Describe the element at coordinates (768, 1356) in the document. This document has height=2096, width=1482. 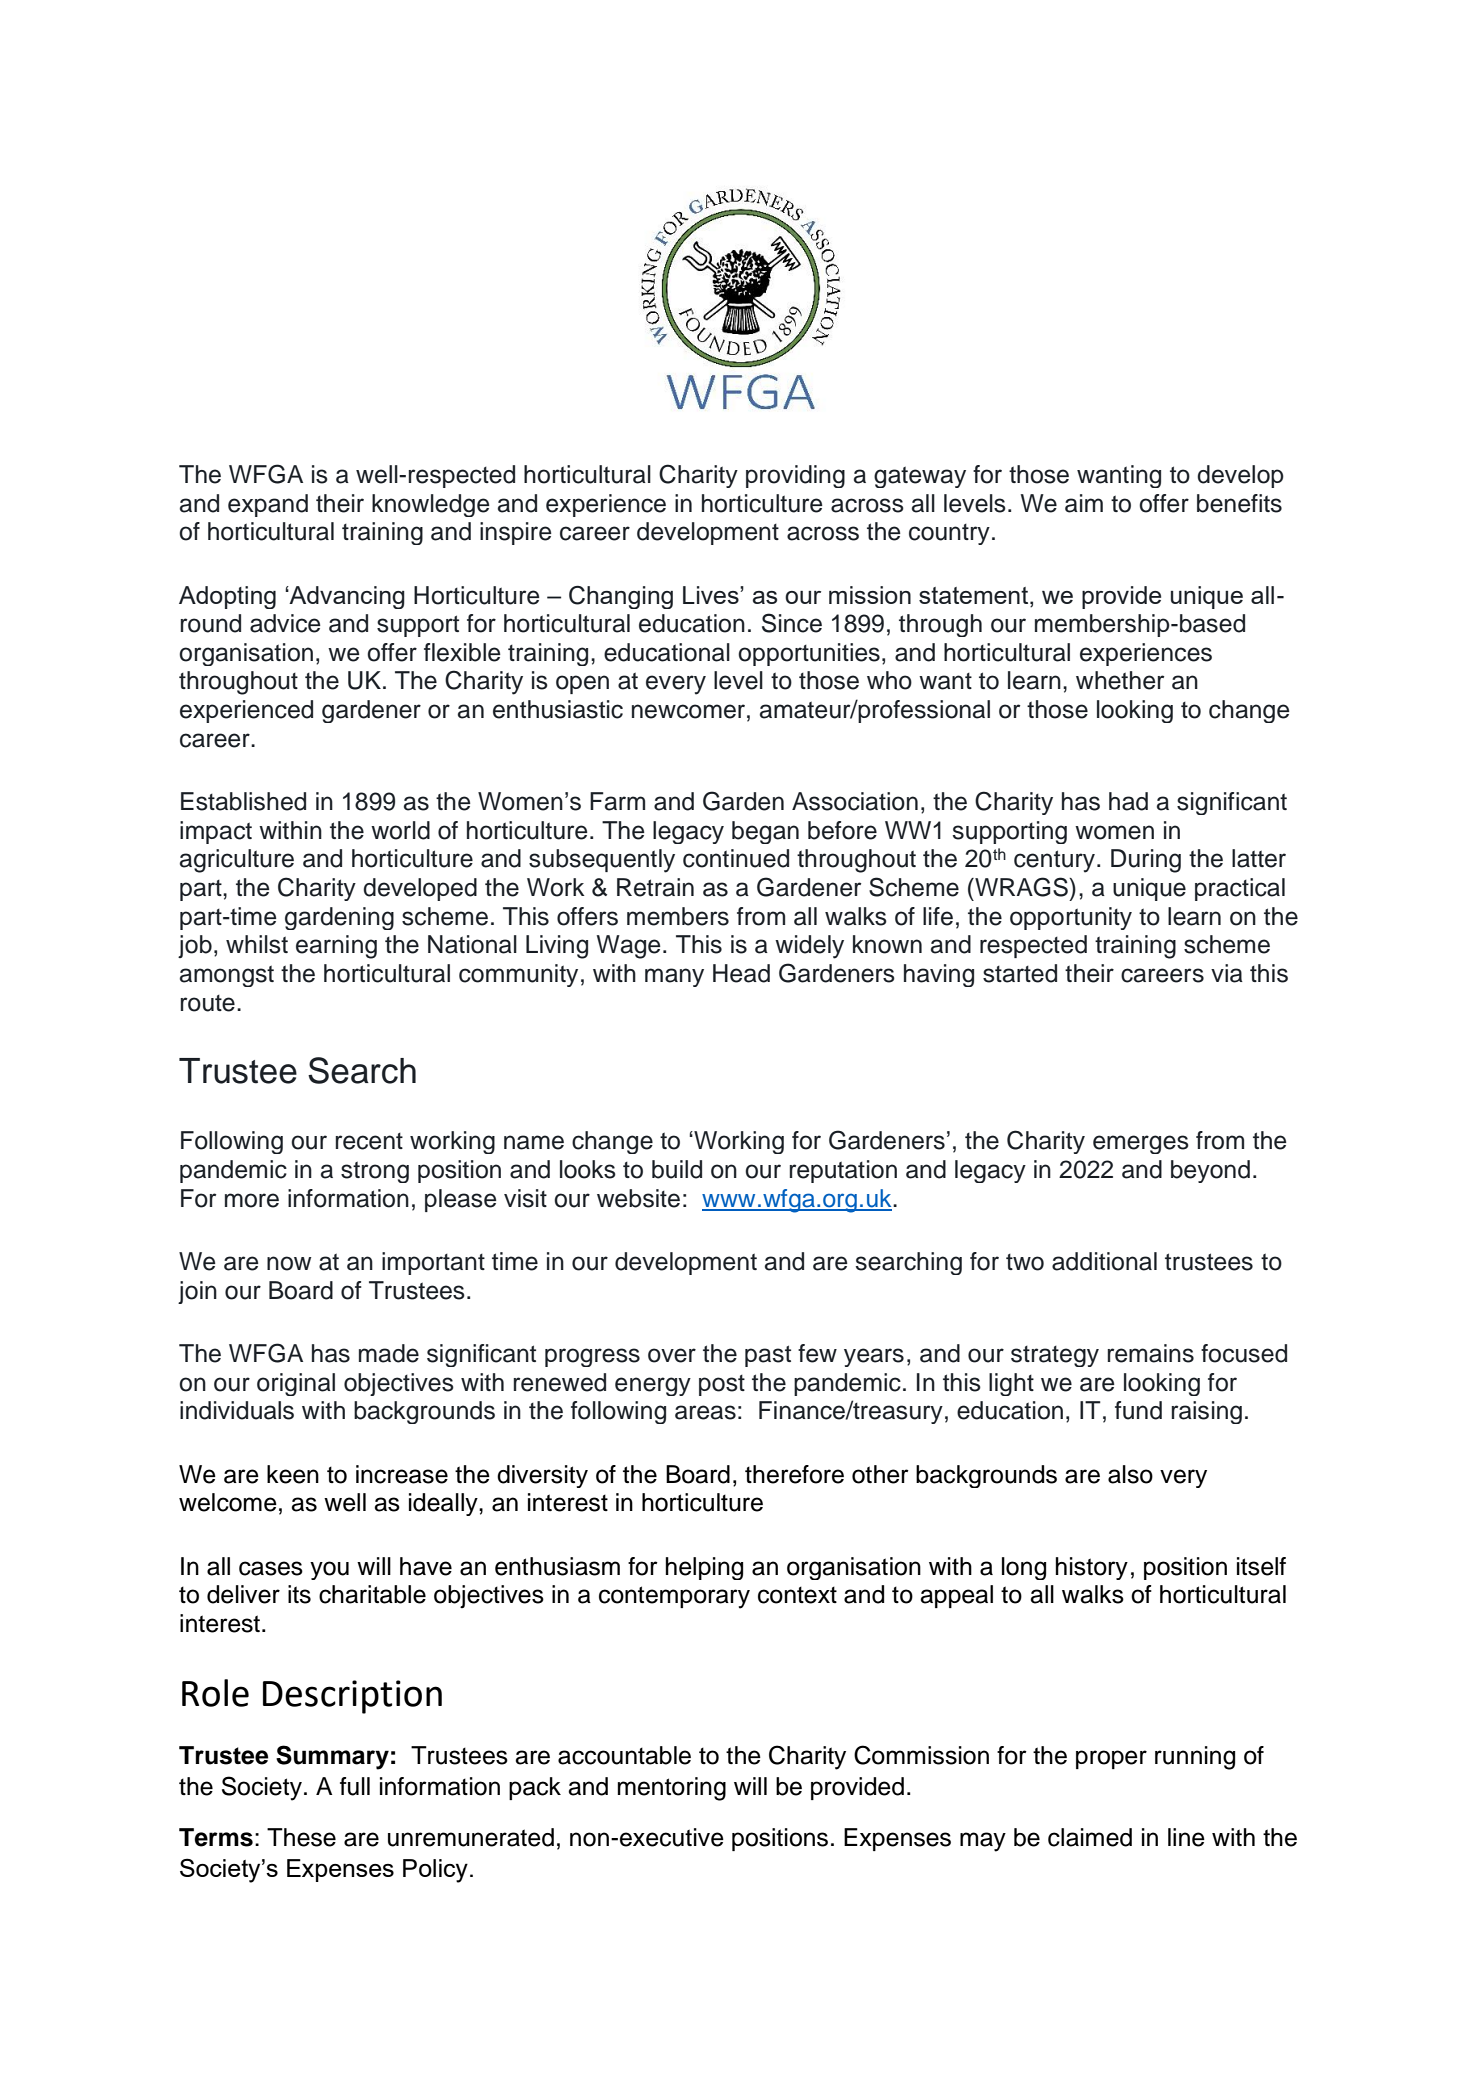
I see `past` at that location.
